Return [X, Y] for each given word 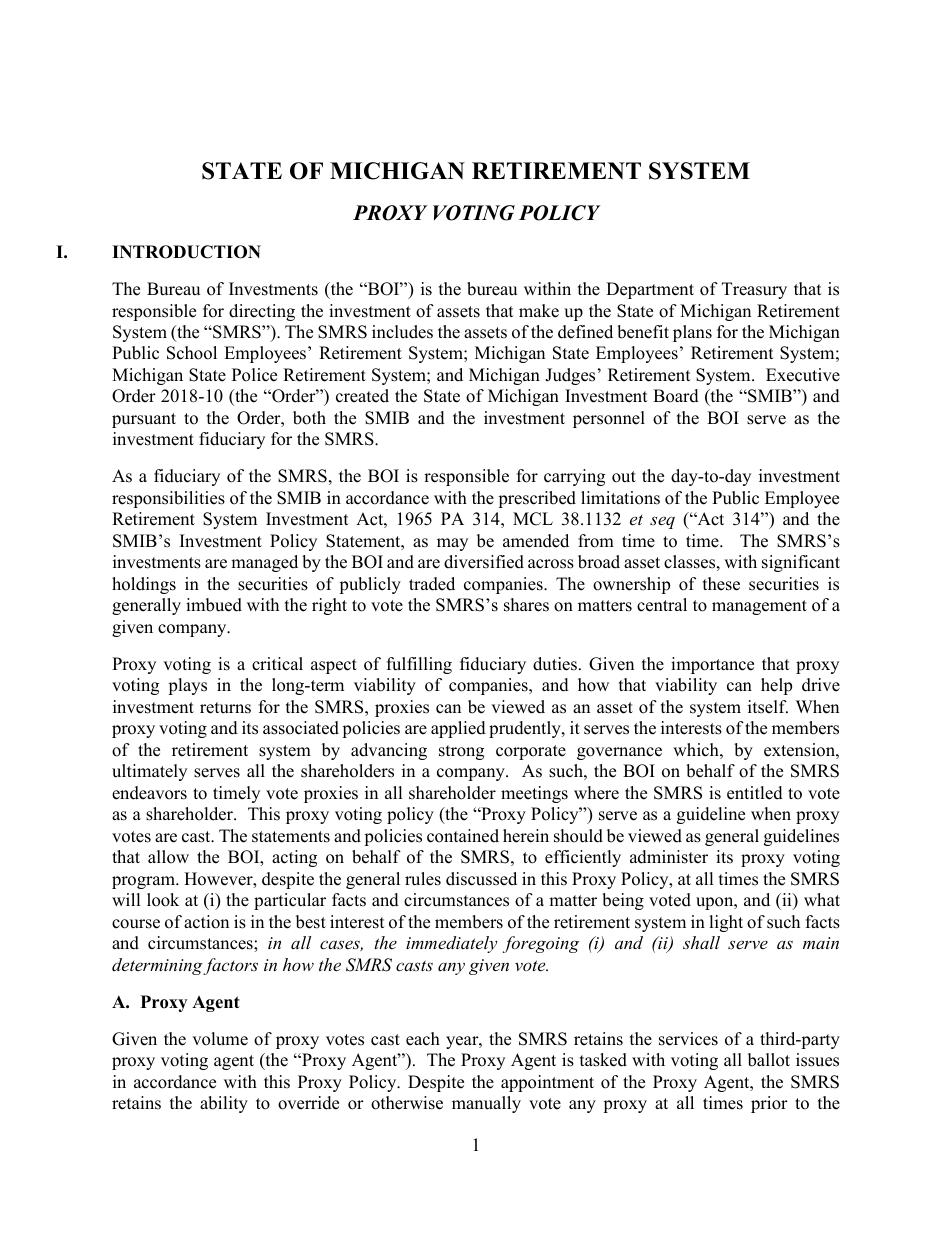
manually [486, 1104]
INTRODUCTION [186, 252]
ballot [769, 1060]
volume [220, 1039]
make [539, 311]
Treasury [754, 290]
